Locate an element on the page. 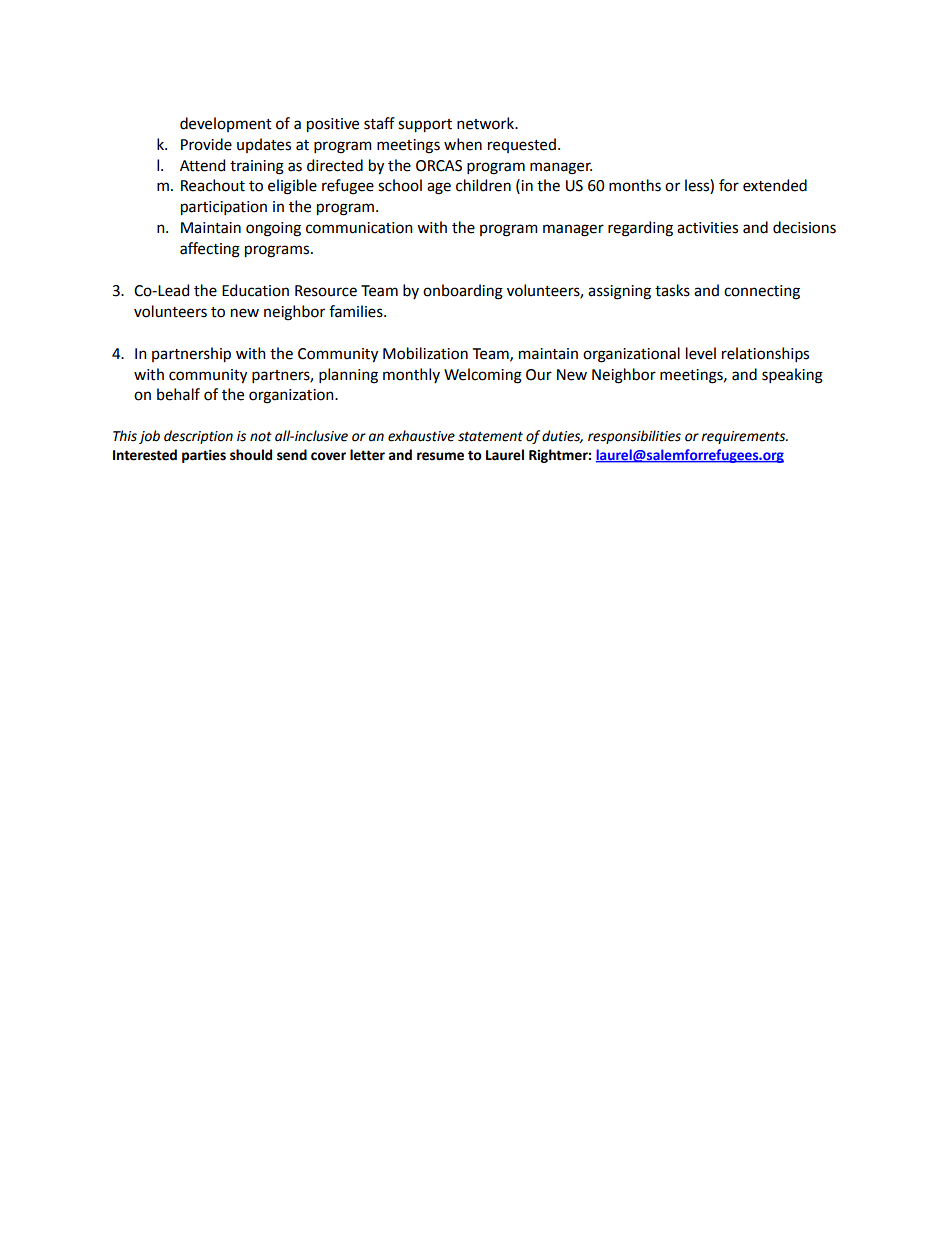  when is located at coordinates (463, 144).
